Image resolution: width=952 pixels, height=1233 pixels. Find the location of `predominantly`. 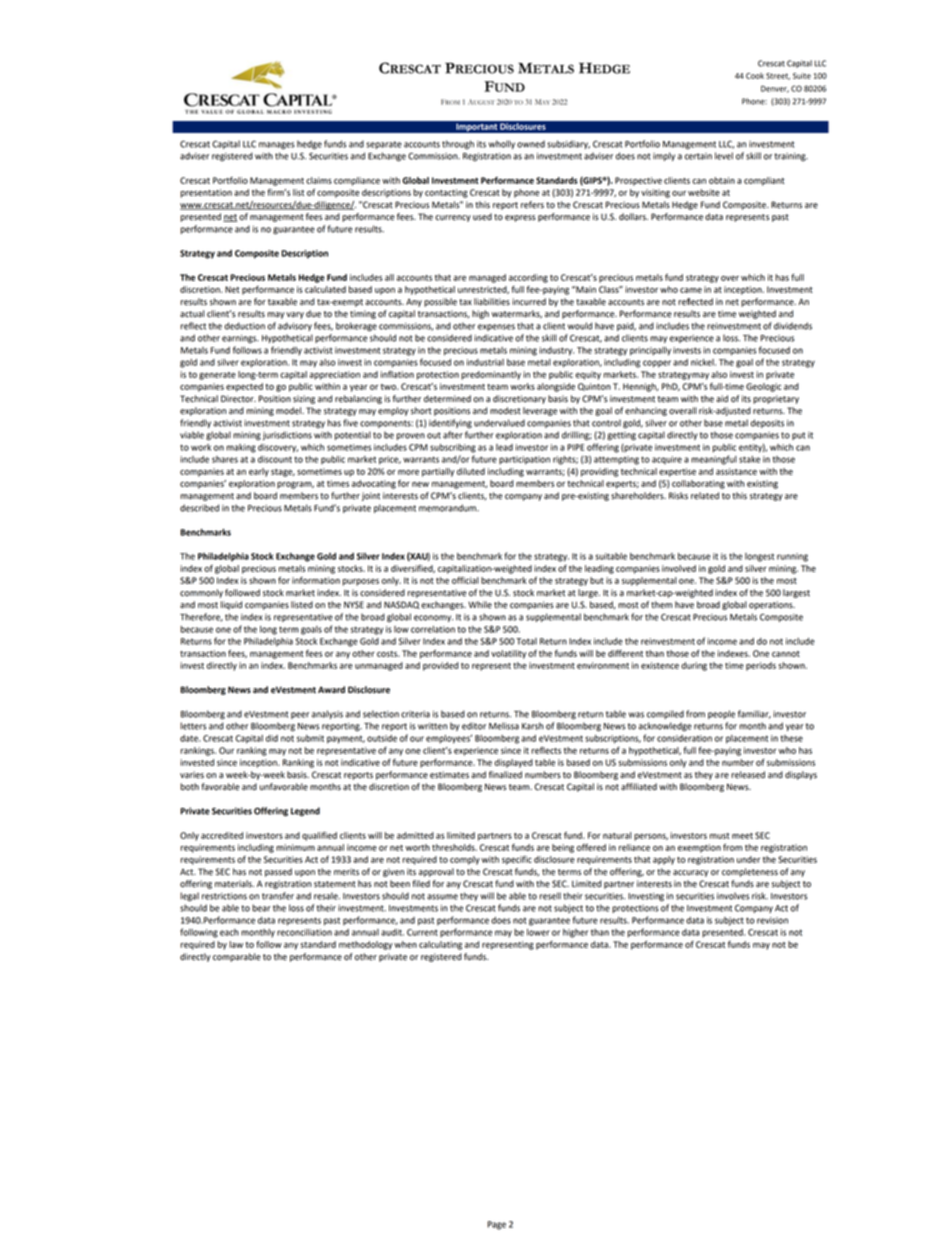

predominantly is located at coordinates (491, 375).
